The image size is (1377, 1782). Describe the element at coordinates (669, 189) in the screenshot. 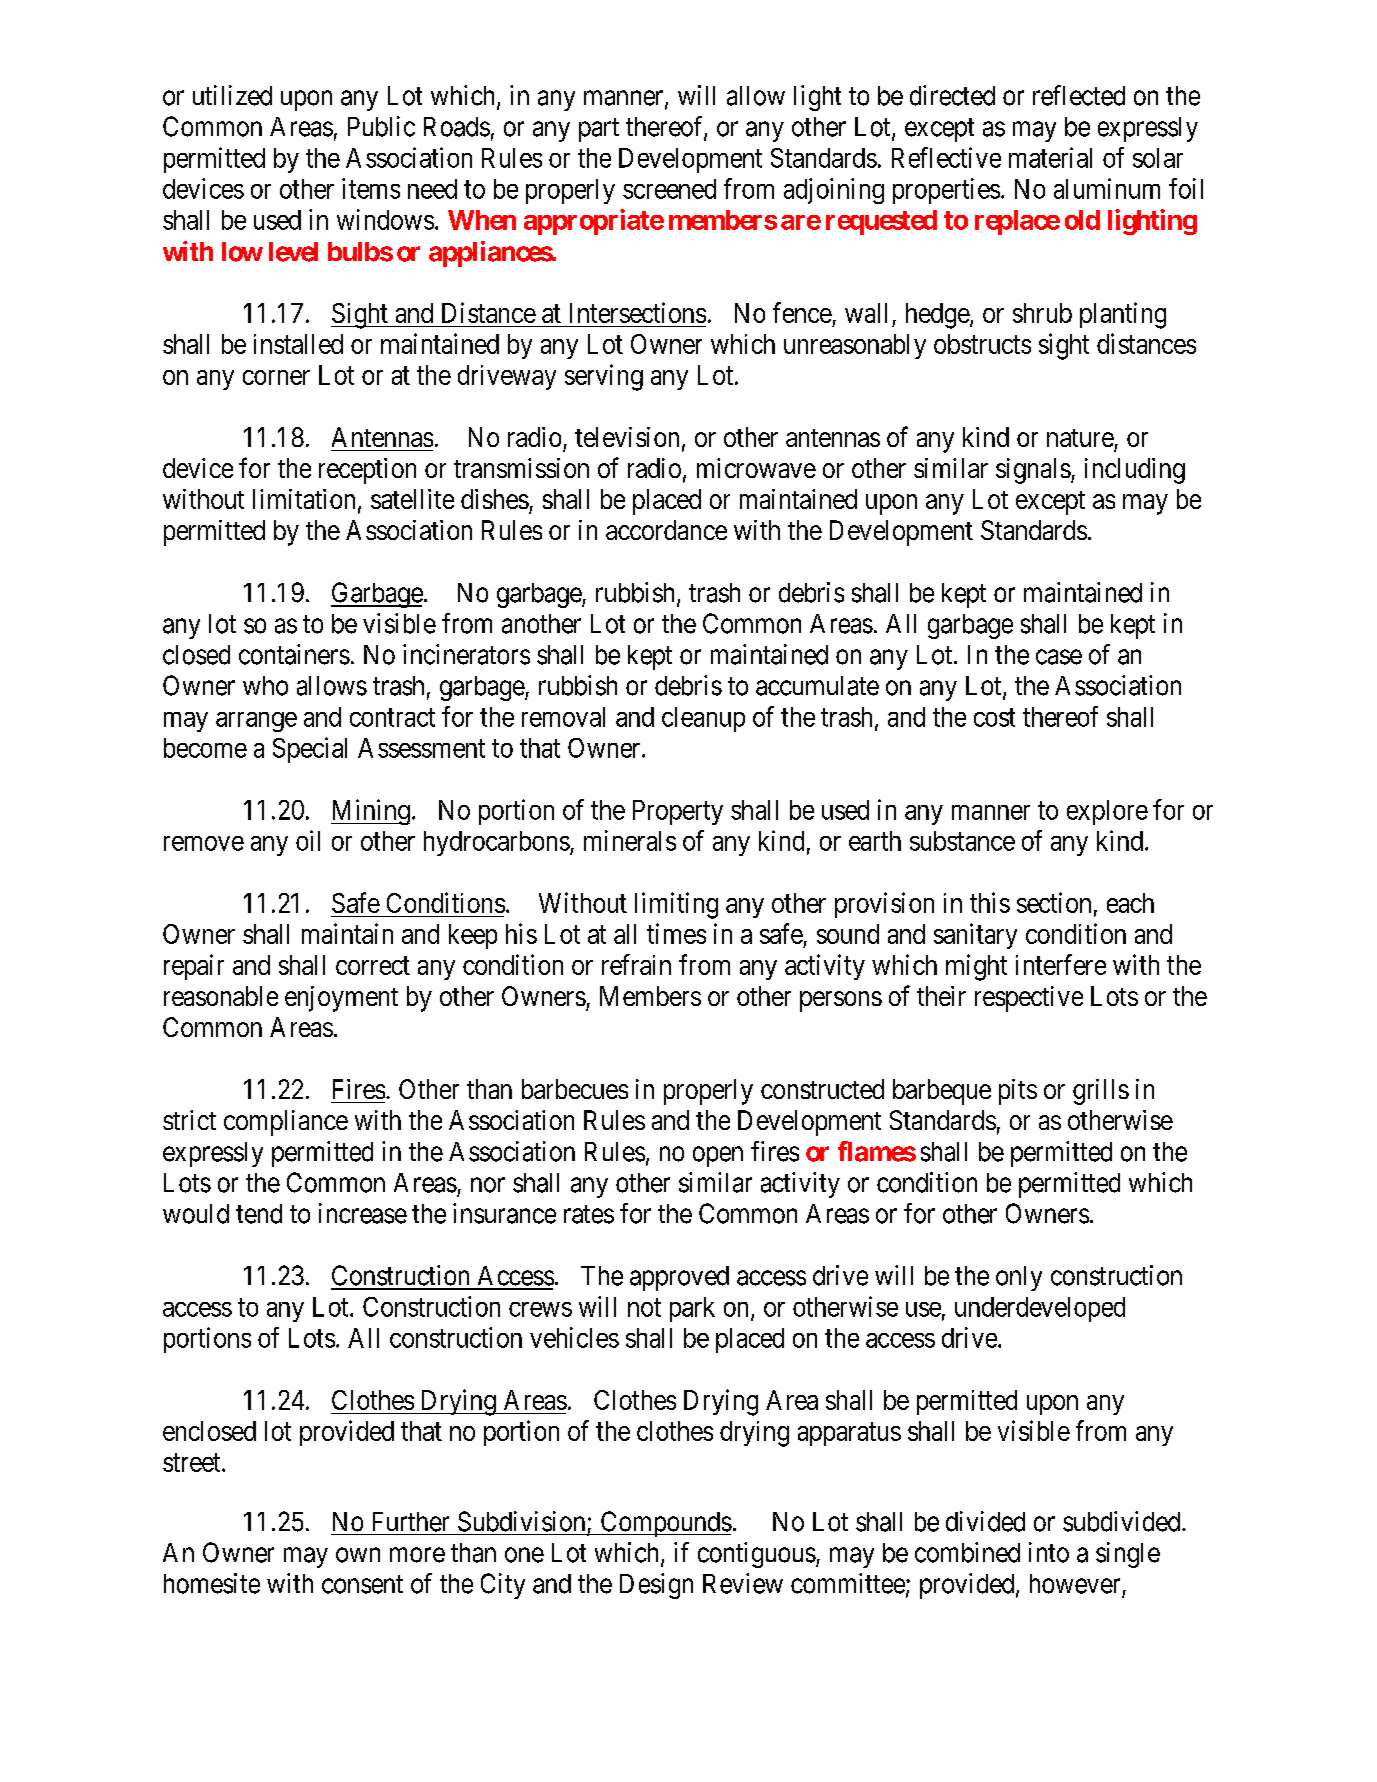

I see `screened` at that location.
